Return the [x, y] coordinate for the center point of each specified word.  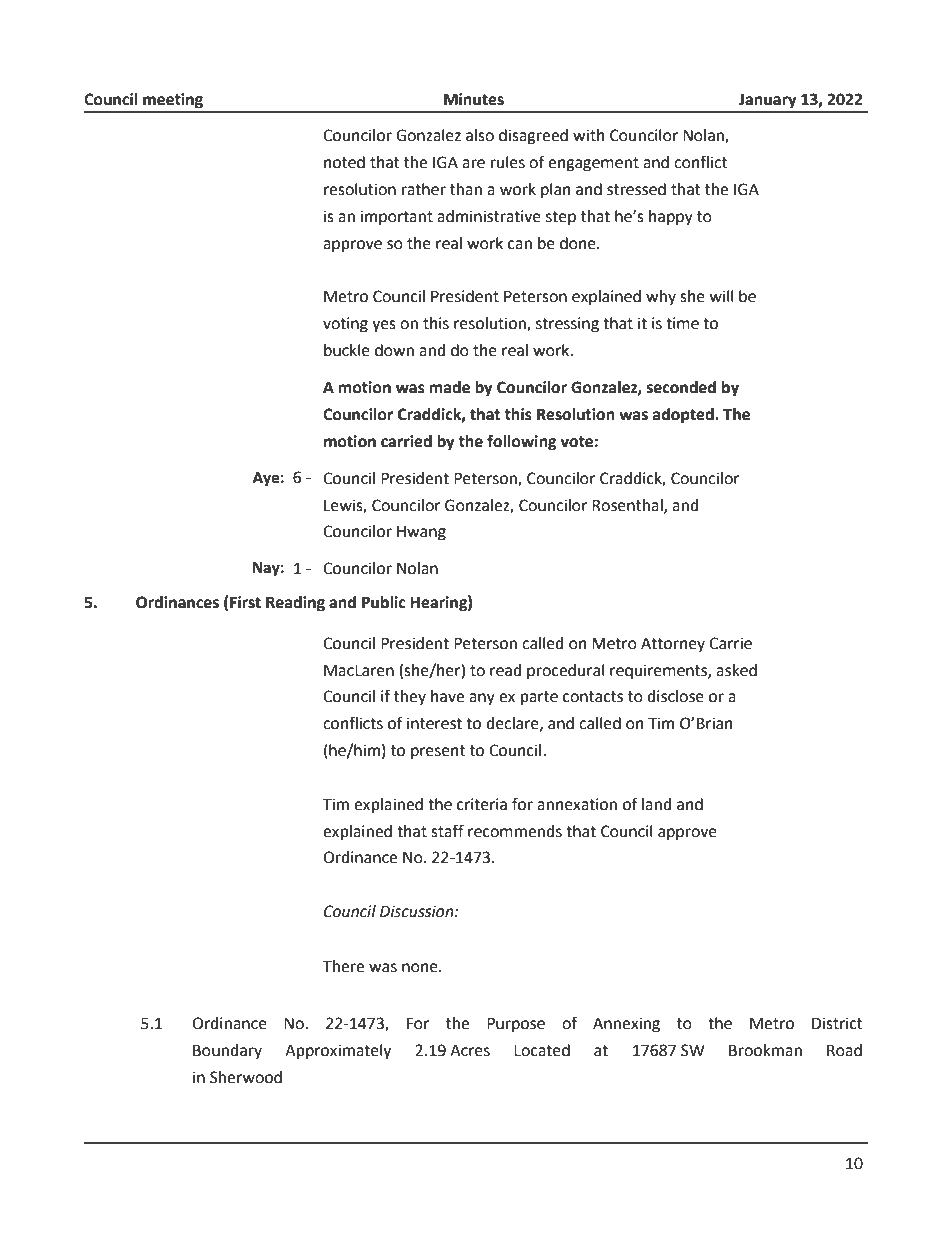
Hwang [421, 533]
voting [345, 325]
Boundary [227, 1052]
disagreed [533, 137]
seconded [681, 387]
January [768, 101]
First [245, 602]
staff [447, 831]
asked [736, 670]
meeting [173, 101]
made [449, 387]
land [656, 804]
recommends [515, 831]
